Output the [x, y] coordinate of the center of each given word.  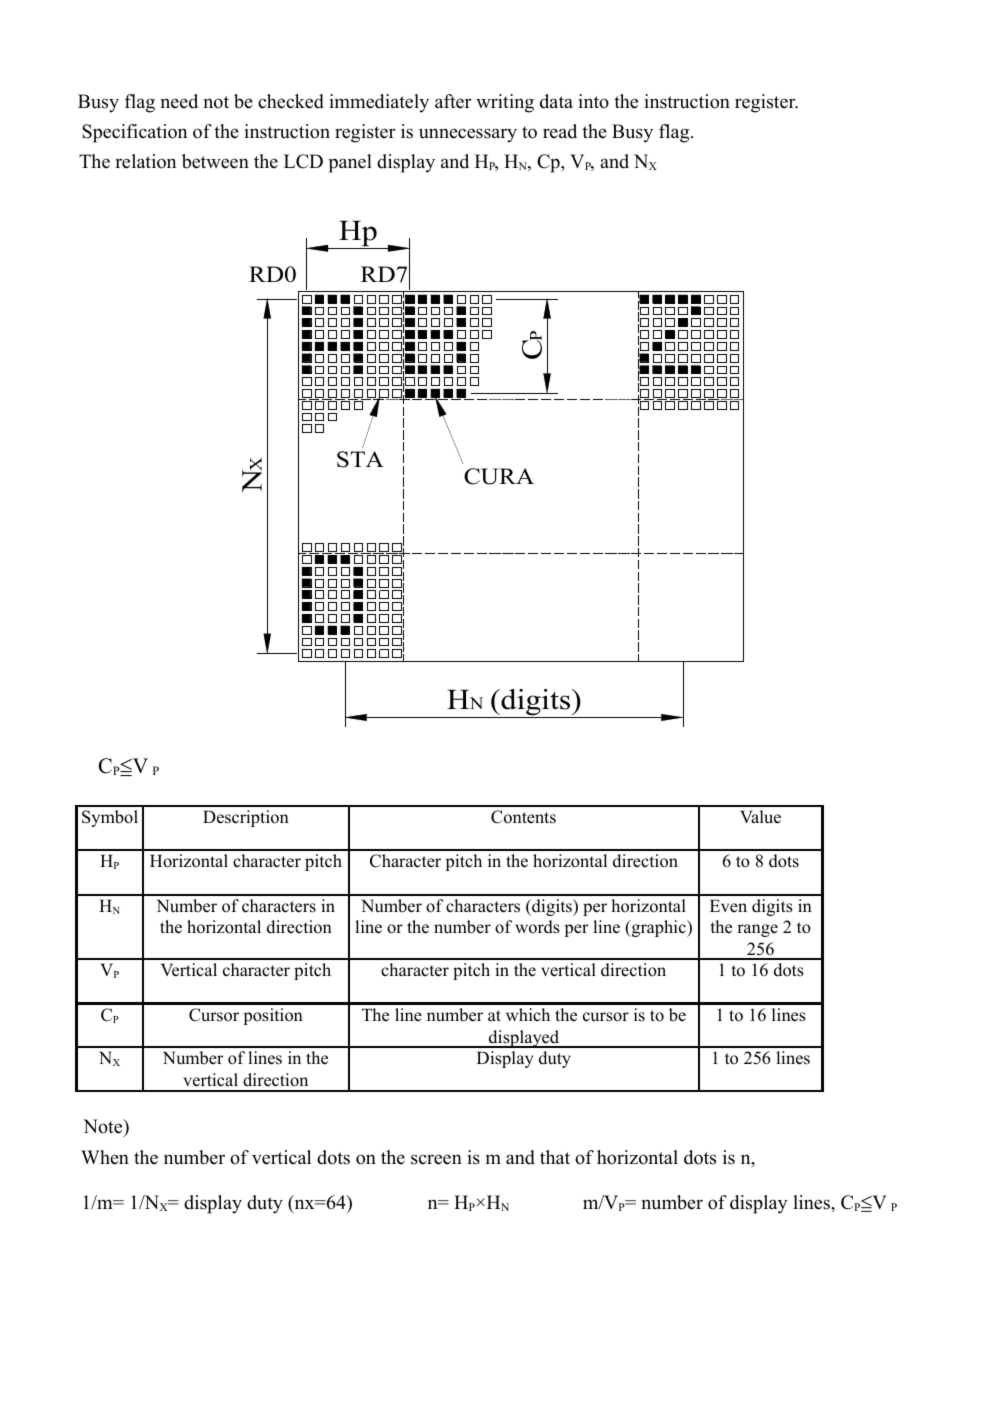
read [560, 131]
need [179, 101]
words [537, 927]
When [105, 1157]
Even [728, 906]
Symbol [110, 818]
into [593, 101]
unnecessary [468, 135]
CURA [499, 476]
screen [436, 1159]
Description [246, 818]
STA [360, 459]
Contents [523, 817]
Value [760, 817]
